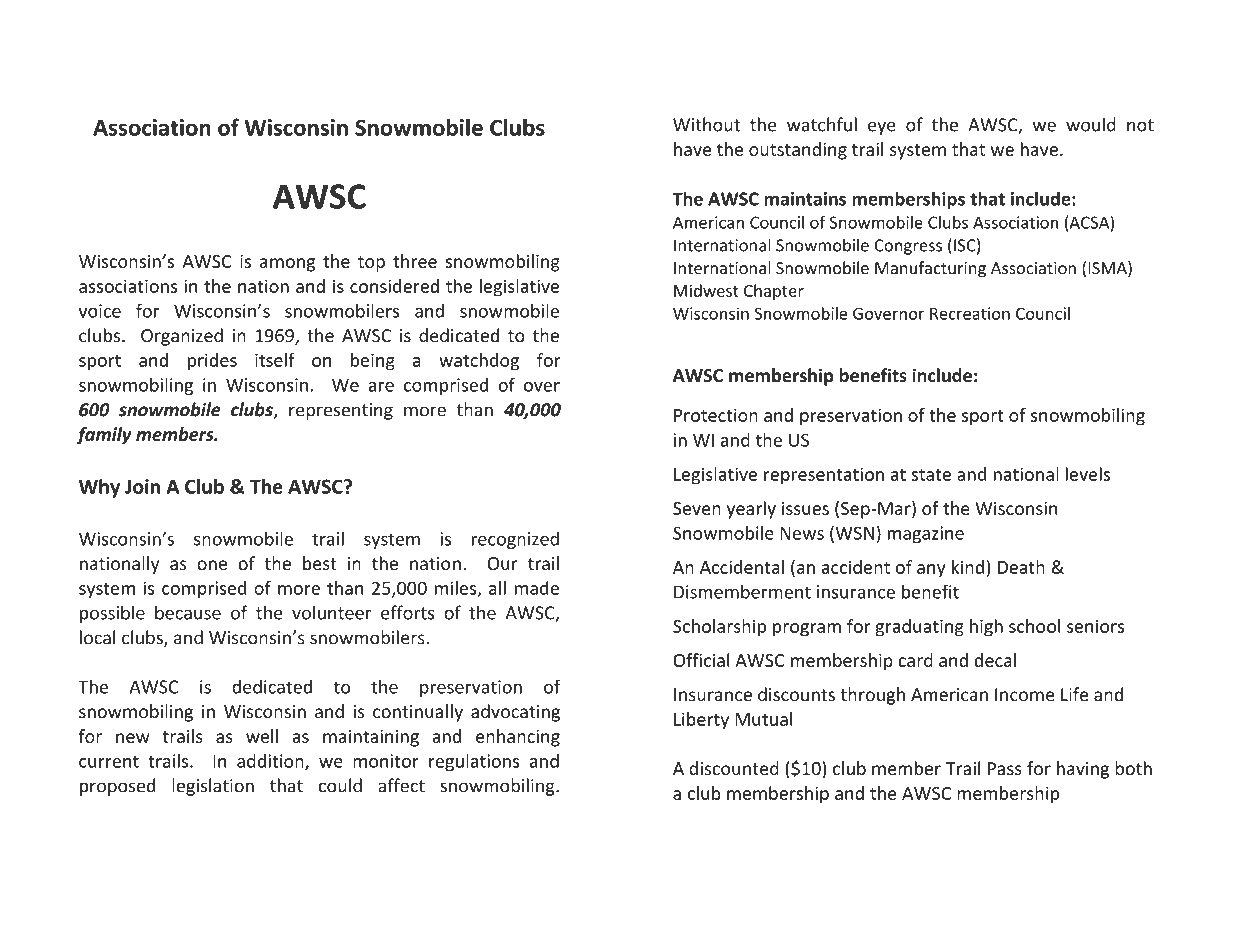  Describe the element at coordinates (188, 612) in the image. I see `because` at that location.
